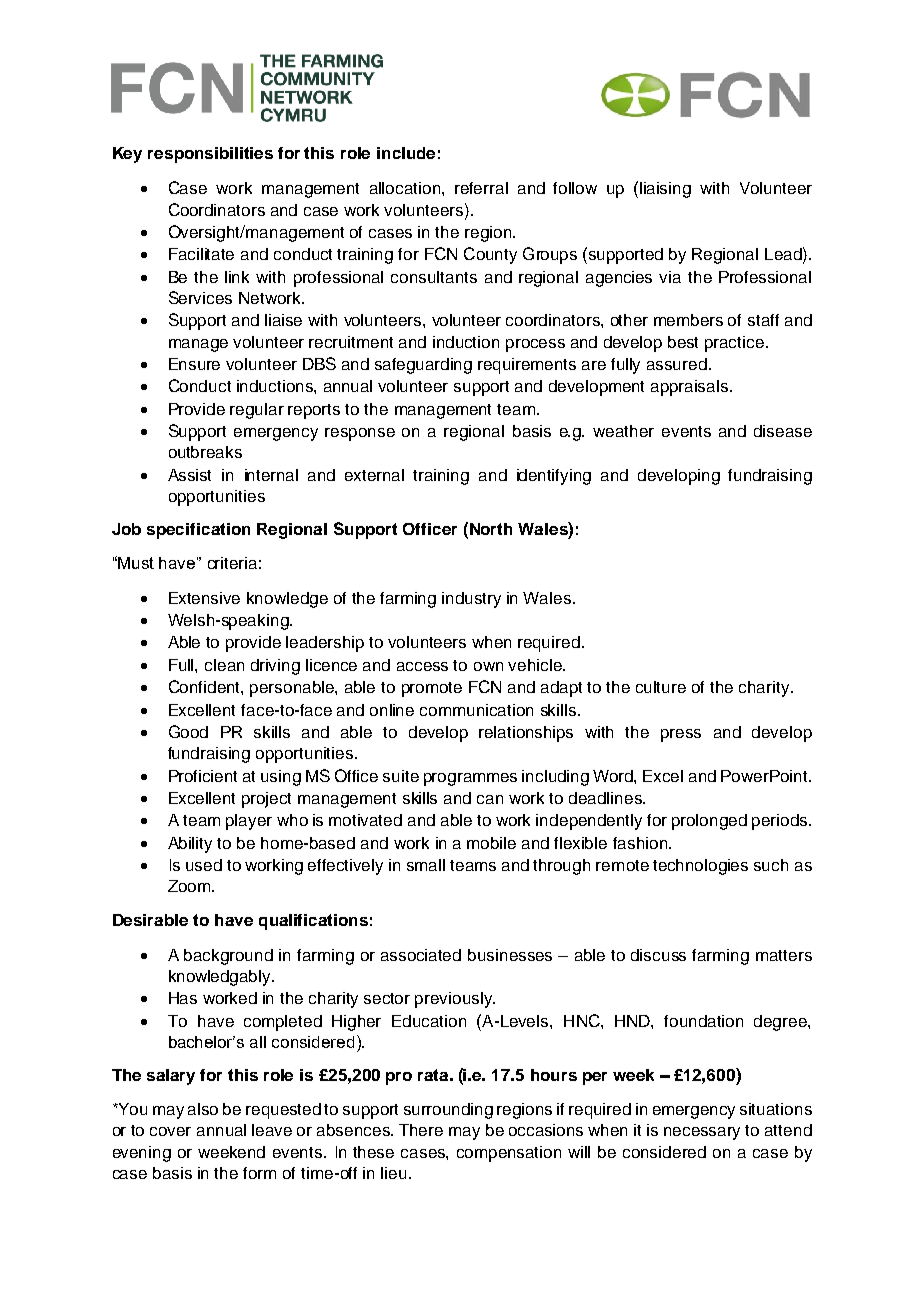 The width and height of the document is (924, 1308). I want to click on cover, so click(170, 1131).
